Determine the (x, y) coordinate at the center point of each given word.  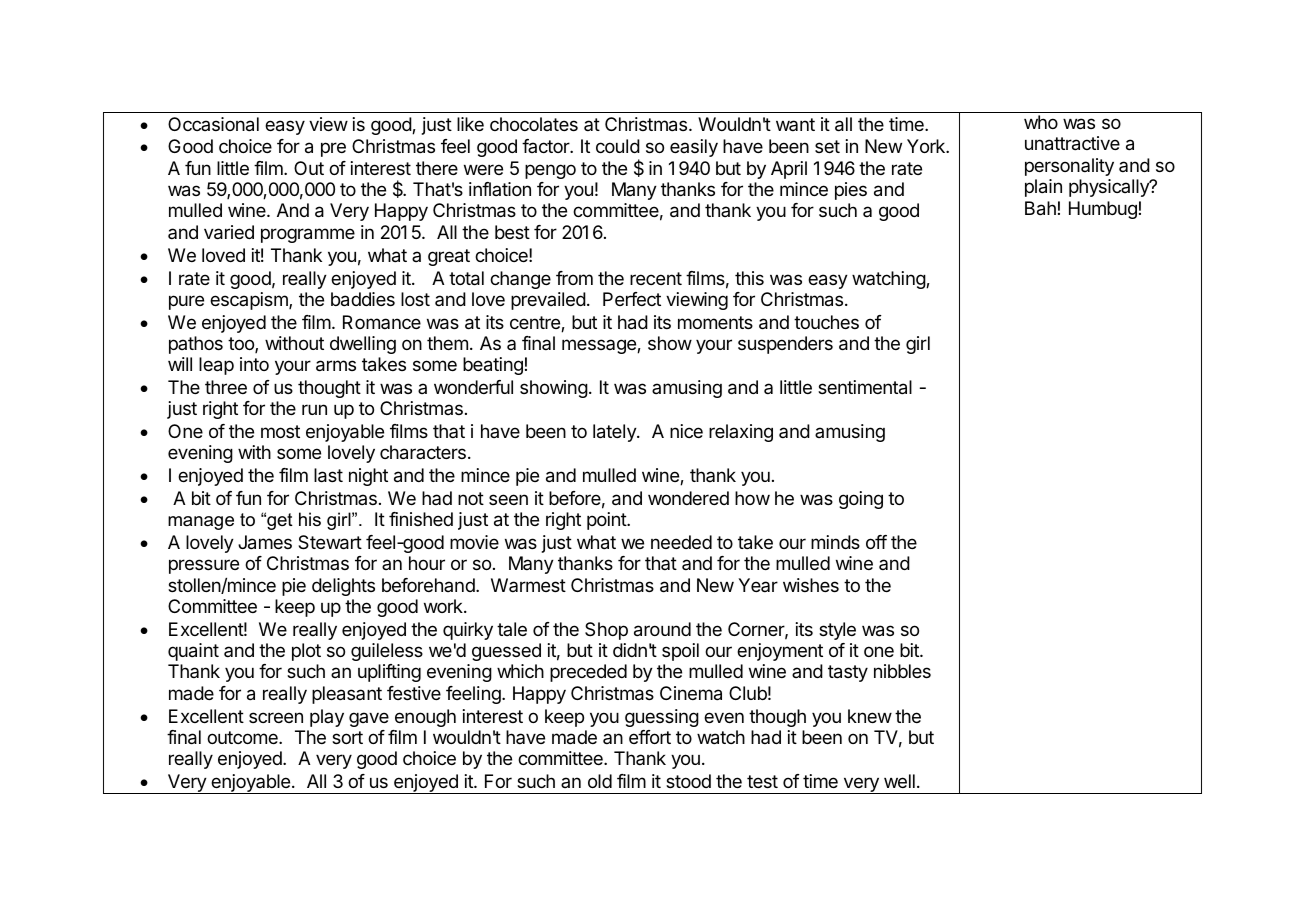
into (254, 364)
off (876, 542)
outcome (243, 737)
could (618, 146)
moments (715, 322)
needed (681, 542)
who (1041, 122)
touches (826, 322)
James (265, 542)
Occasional (213, 124)
